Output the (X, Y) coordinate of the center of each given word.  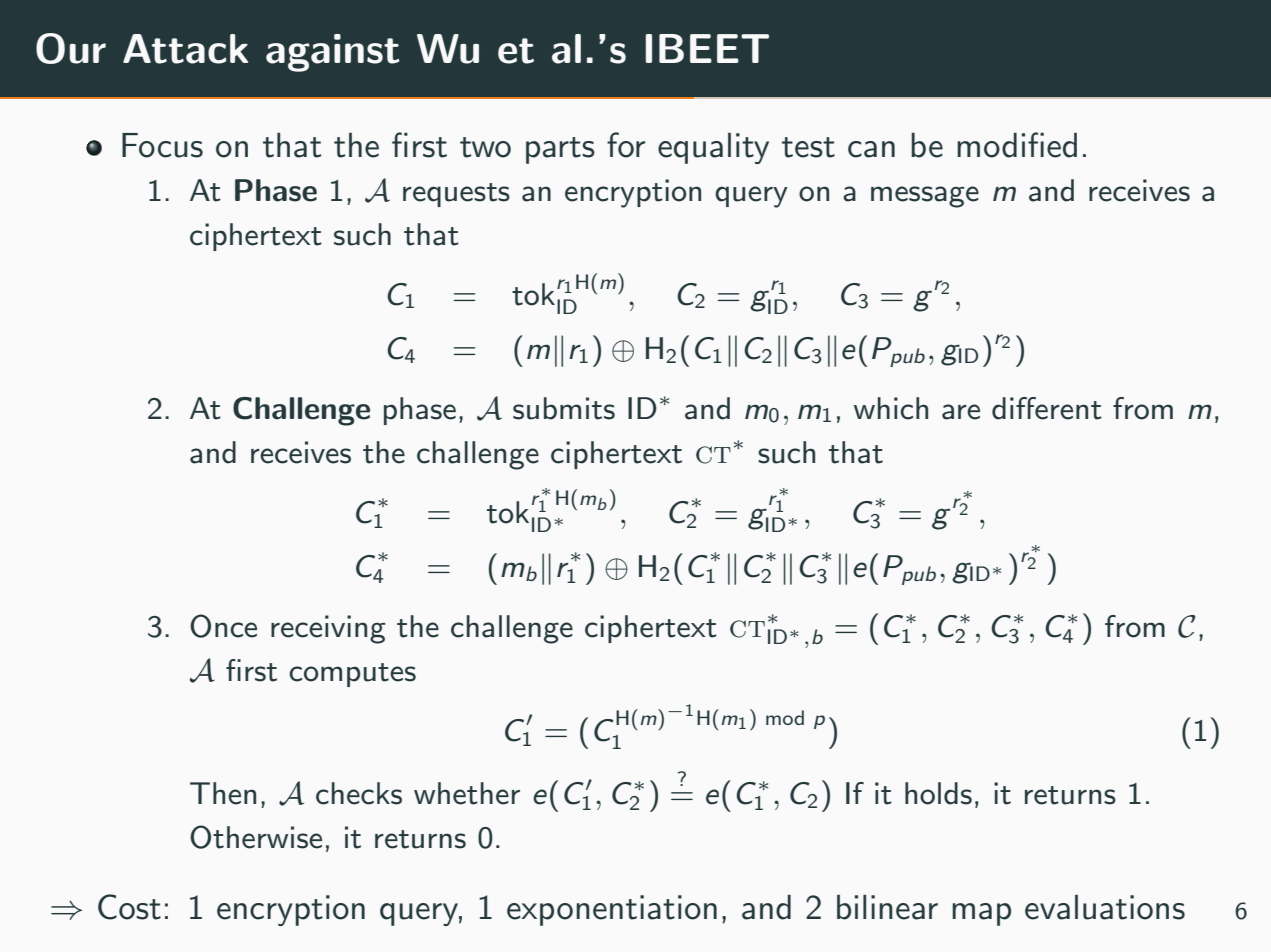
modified (1017, 145)
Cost (129, 907)
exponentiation (612, 910)
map (981, 914)
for (626, 145)
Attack (185, 49)
